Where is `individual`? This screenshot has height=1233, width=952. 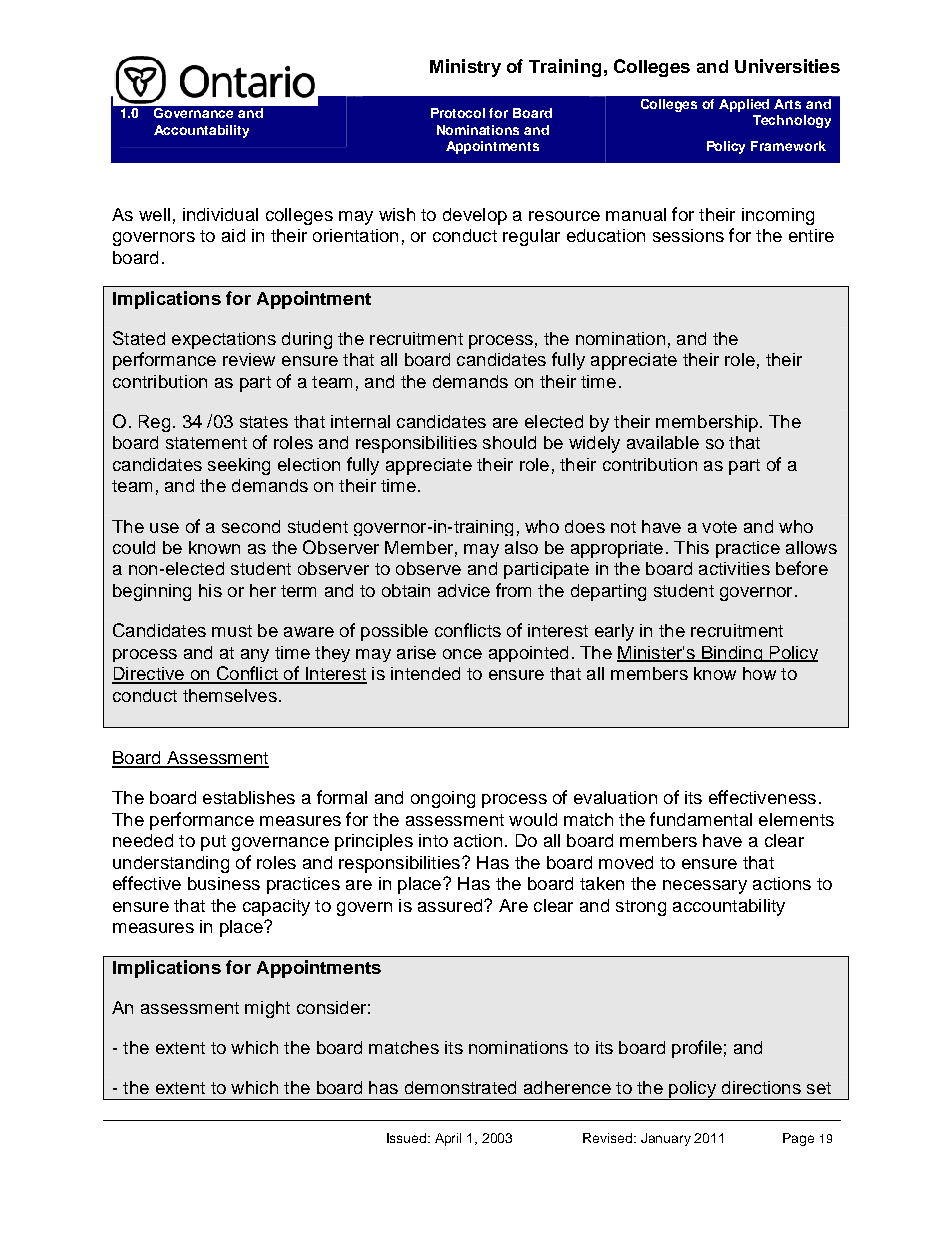 individual is located at coordinates (220, 214).
